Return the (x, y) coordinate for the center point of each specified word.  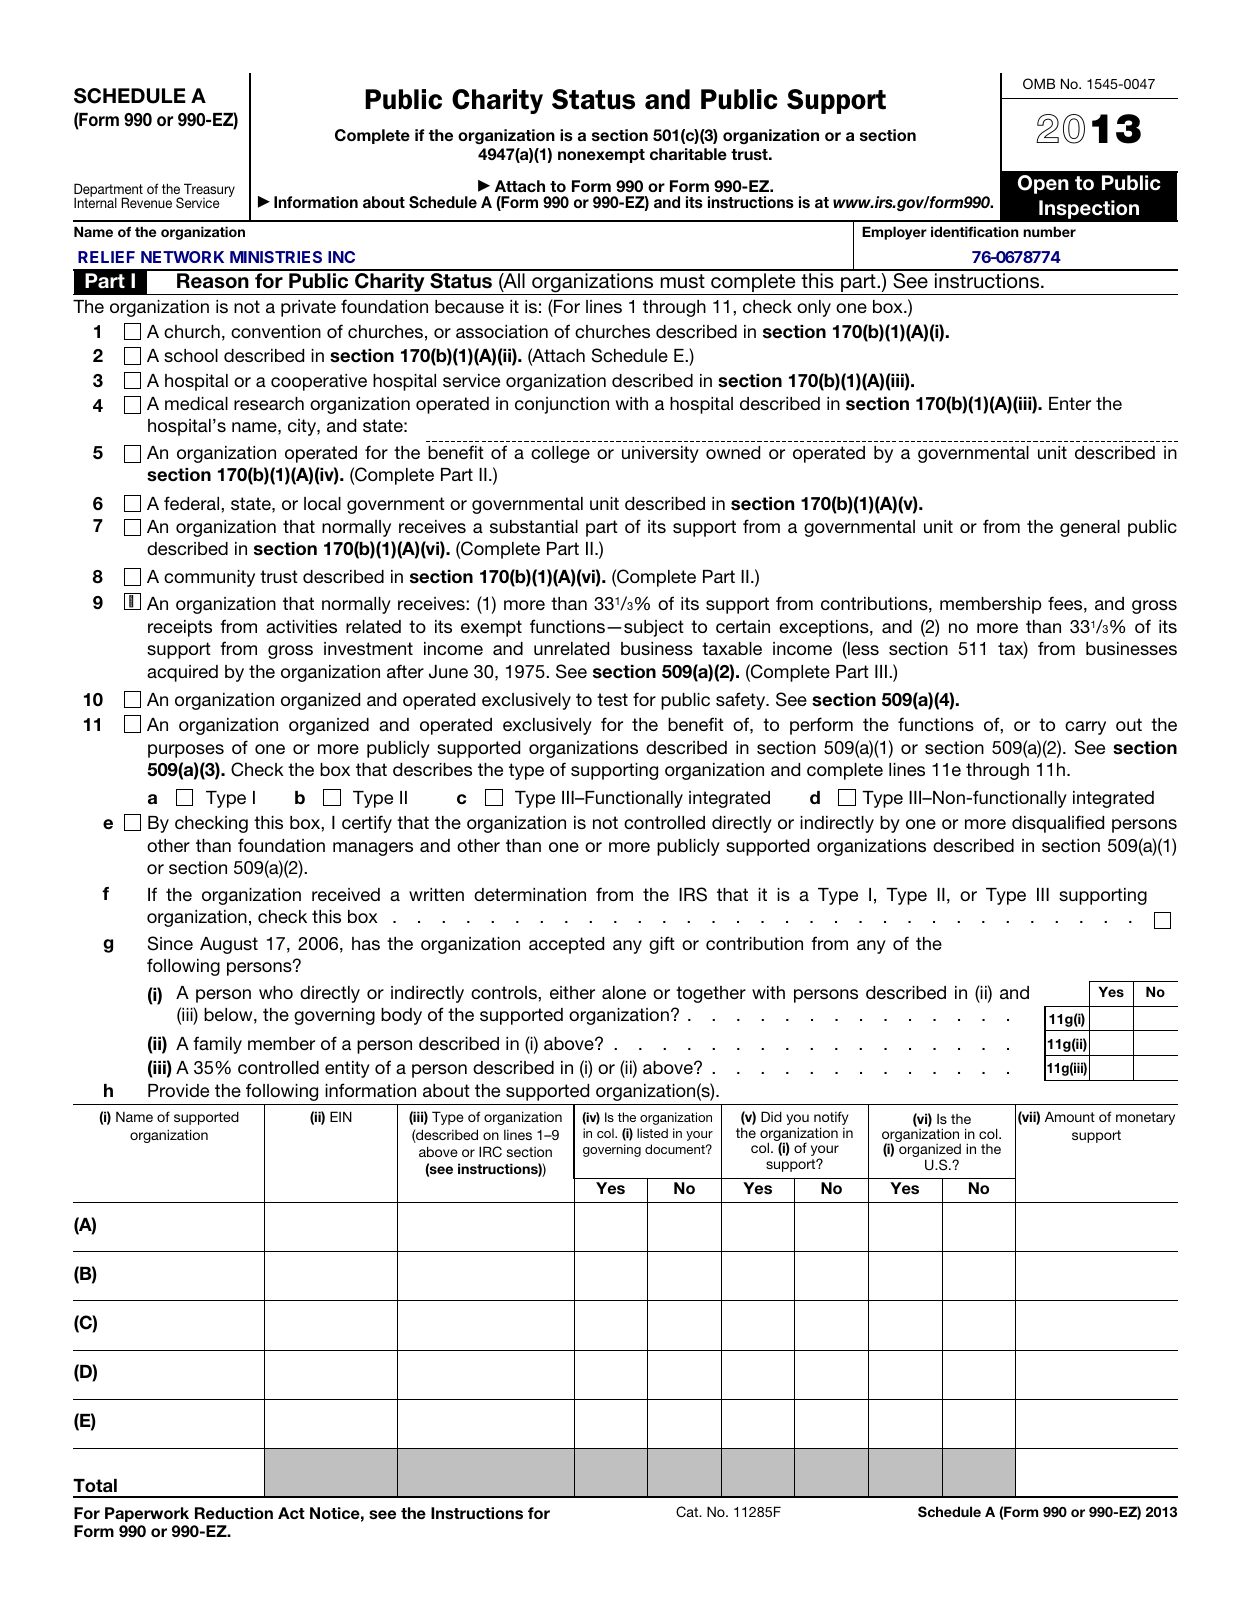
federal (193, 503)
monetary (1145, 1118)
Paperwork (147, 1514)
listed (652, 1133)
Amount (1070, 1116)
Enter (1070, 403)
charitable (688, 154)
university (660, 454)
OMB (1039, 83)
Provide (178, 1090)
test (612, 699)
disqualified (1058, 824)
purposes (186, 751)
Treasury (208, 191)
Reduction (234, 1513)
